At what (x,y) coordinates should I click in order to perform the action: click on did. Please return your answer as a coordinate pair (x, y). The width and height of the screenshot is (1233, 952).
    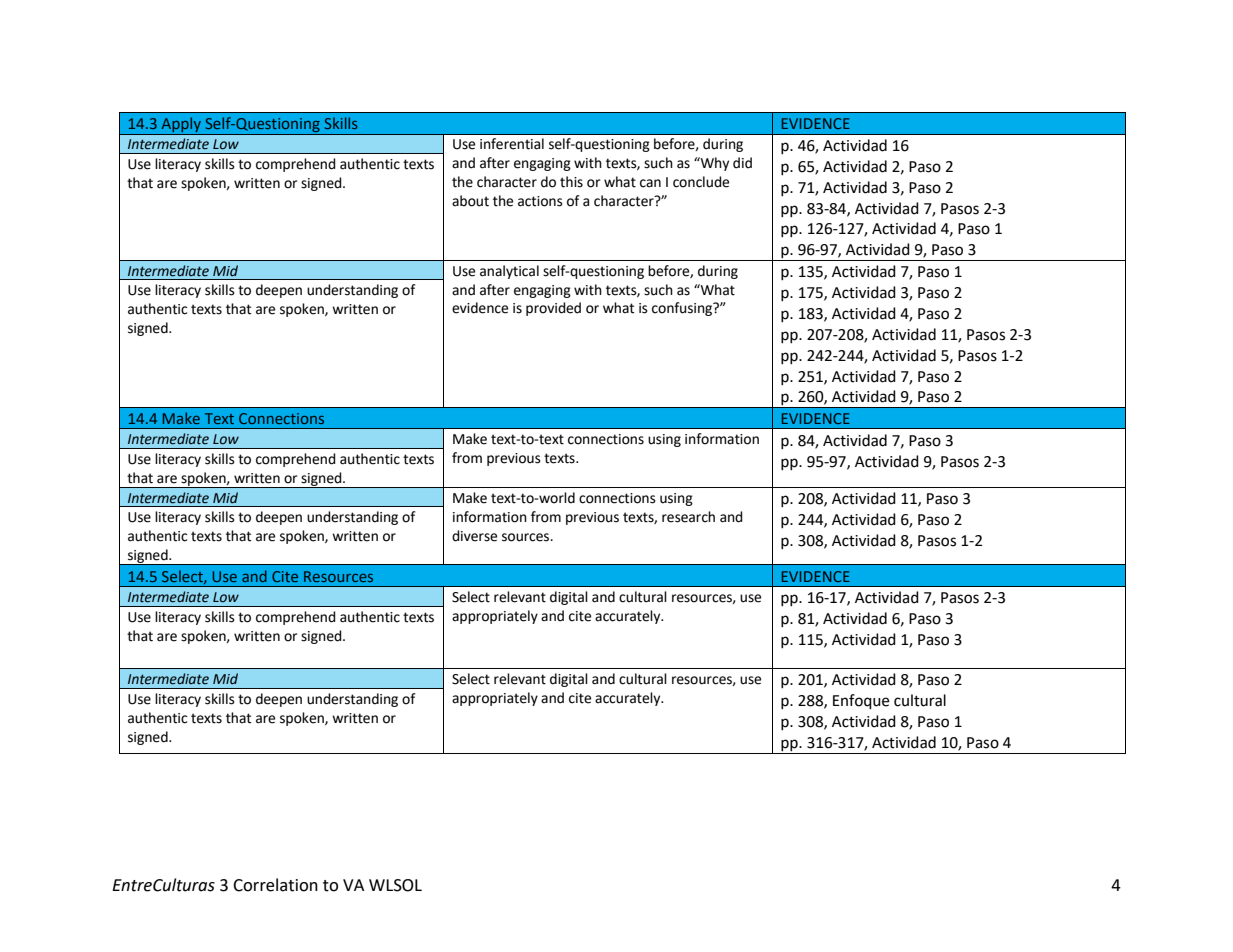
    Looking at the image, I should click on (742, 163).
